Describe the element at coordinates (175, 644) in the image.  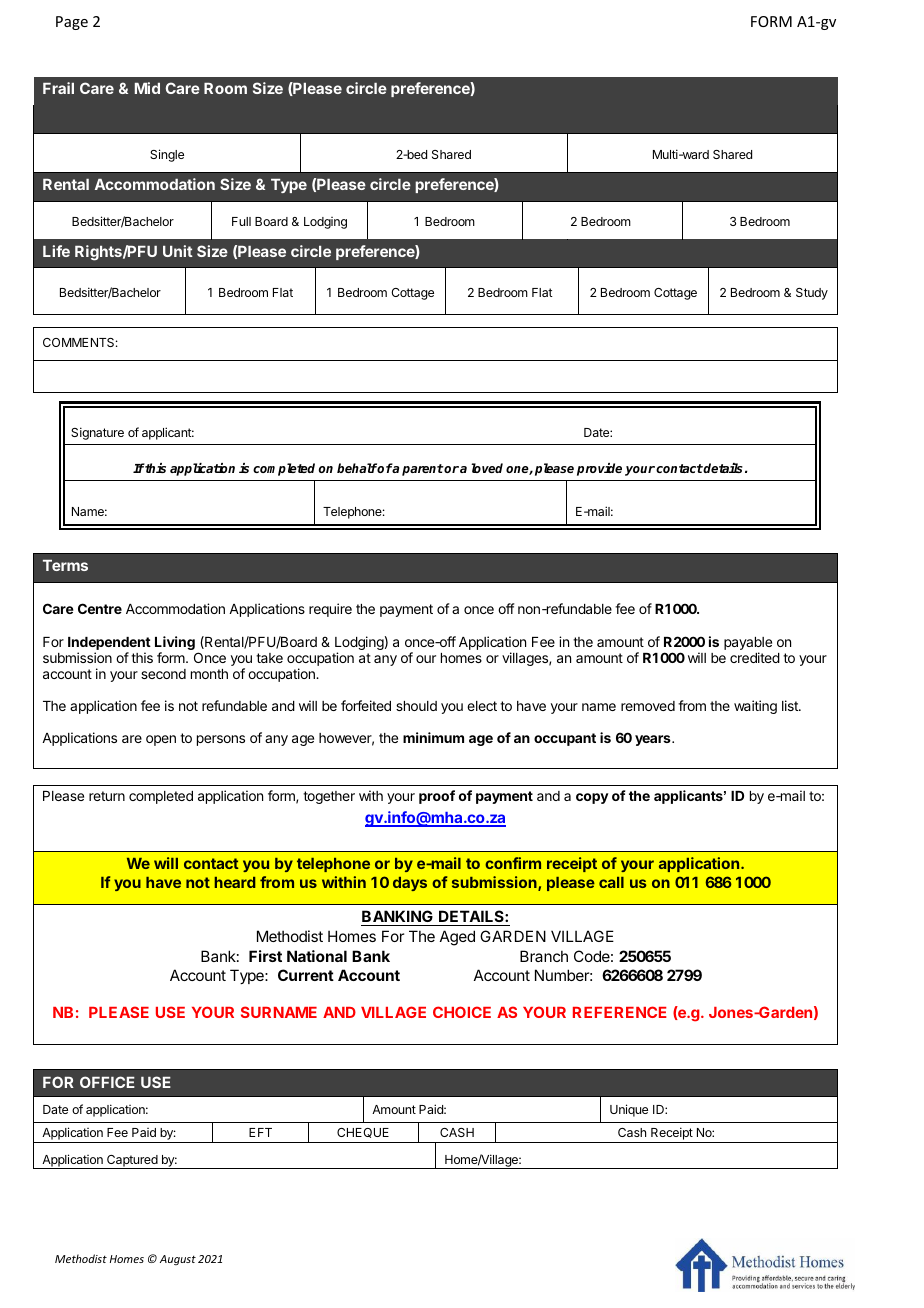
I see `Living` at that location.
